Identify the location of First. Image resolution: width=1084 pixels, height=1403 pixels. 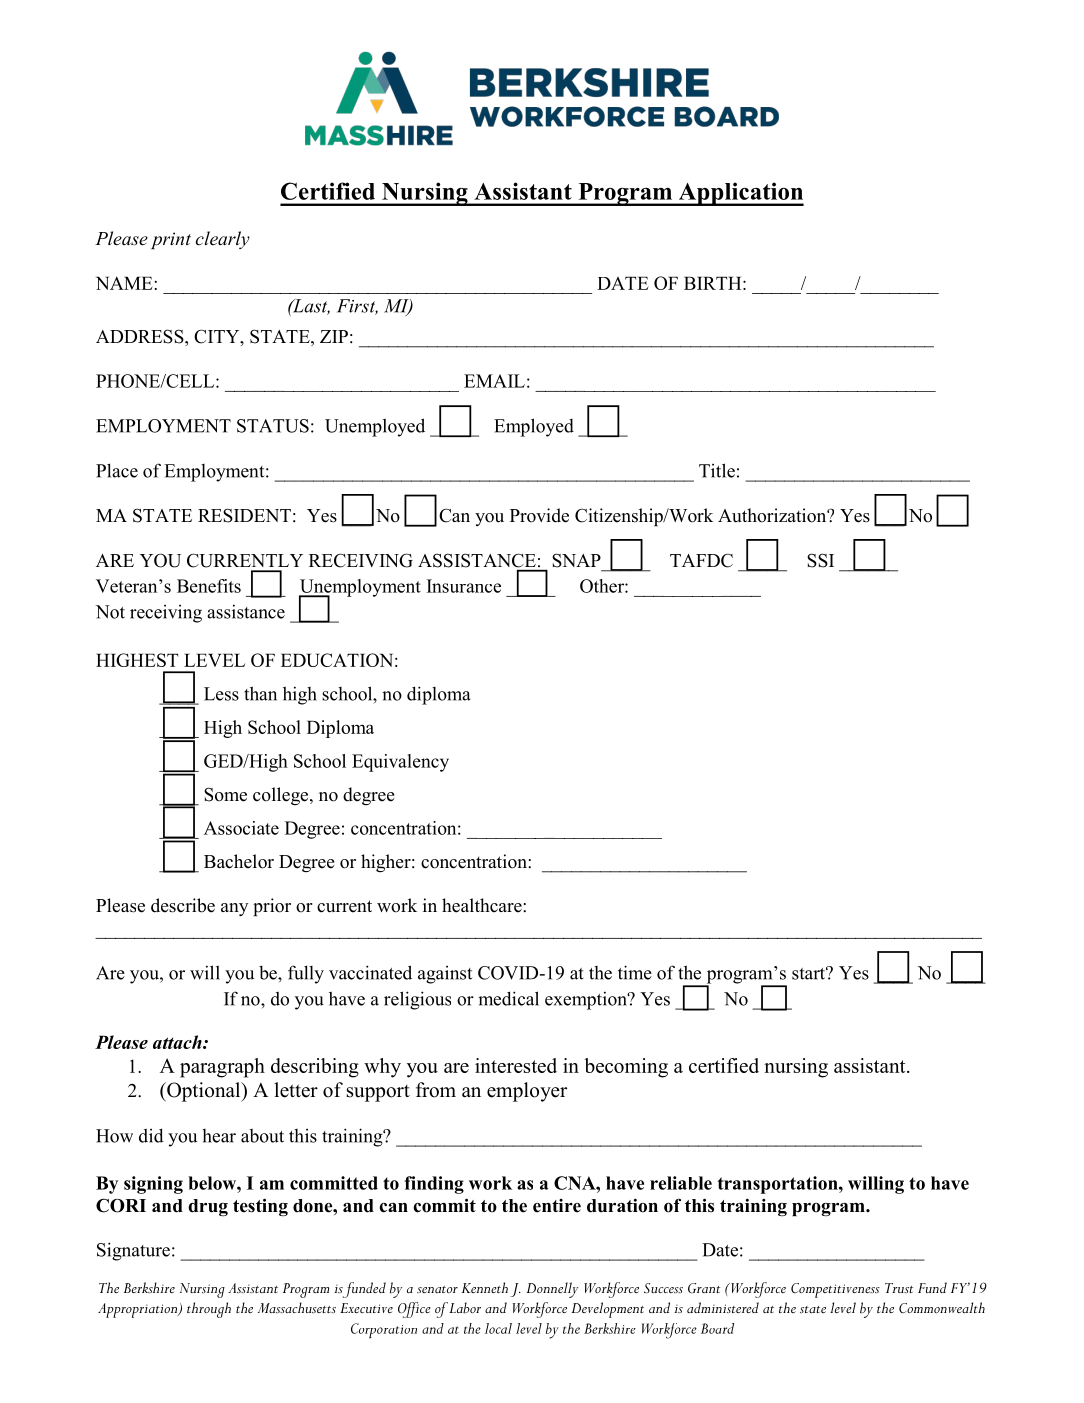
(357, 307).
